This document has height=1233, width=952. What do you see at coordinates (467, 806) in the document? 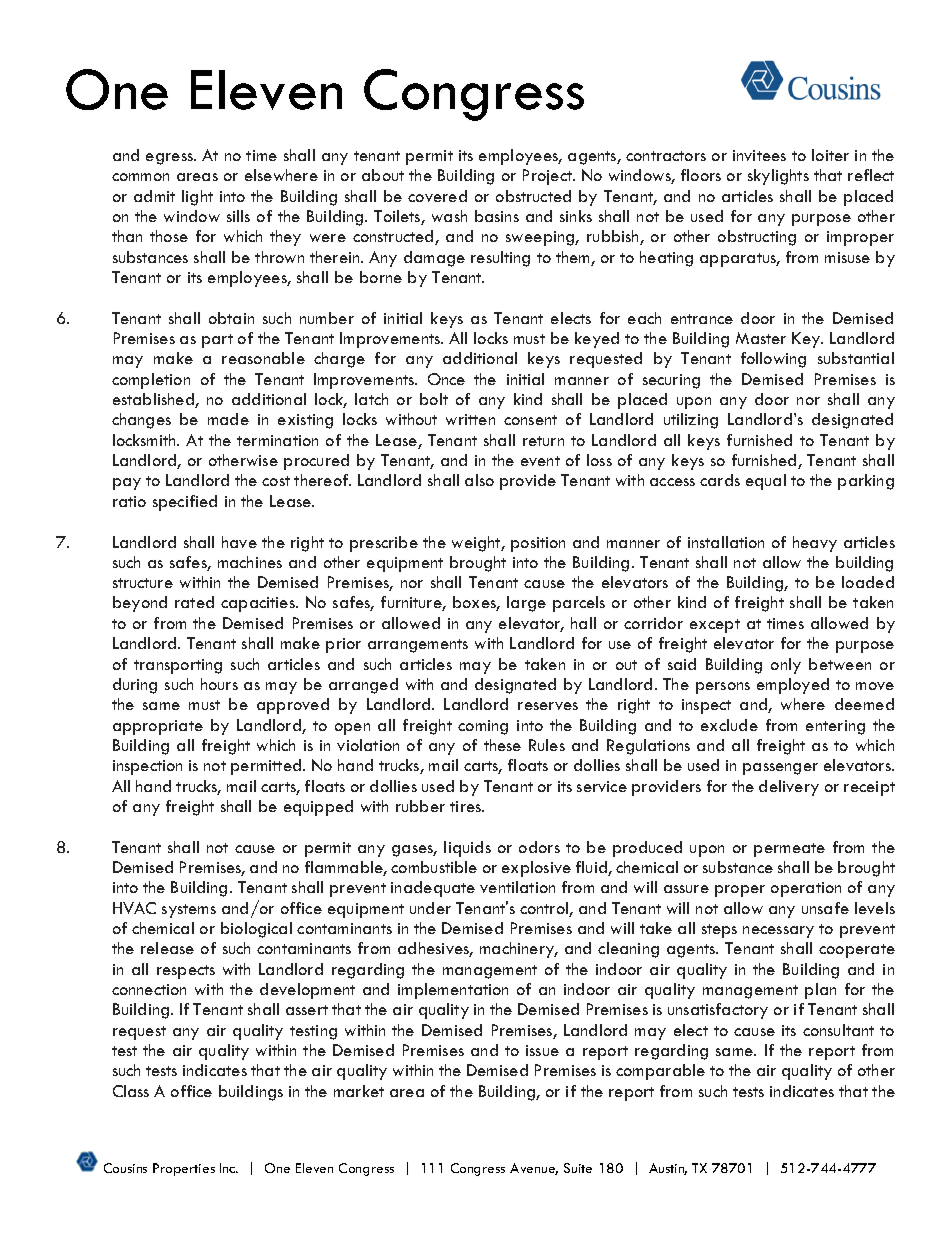
I see `tires` at bounding box center [467, 806].
